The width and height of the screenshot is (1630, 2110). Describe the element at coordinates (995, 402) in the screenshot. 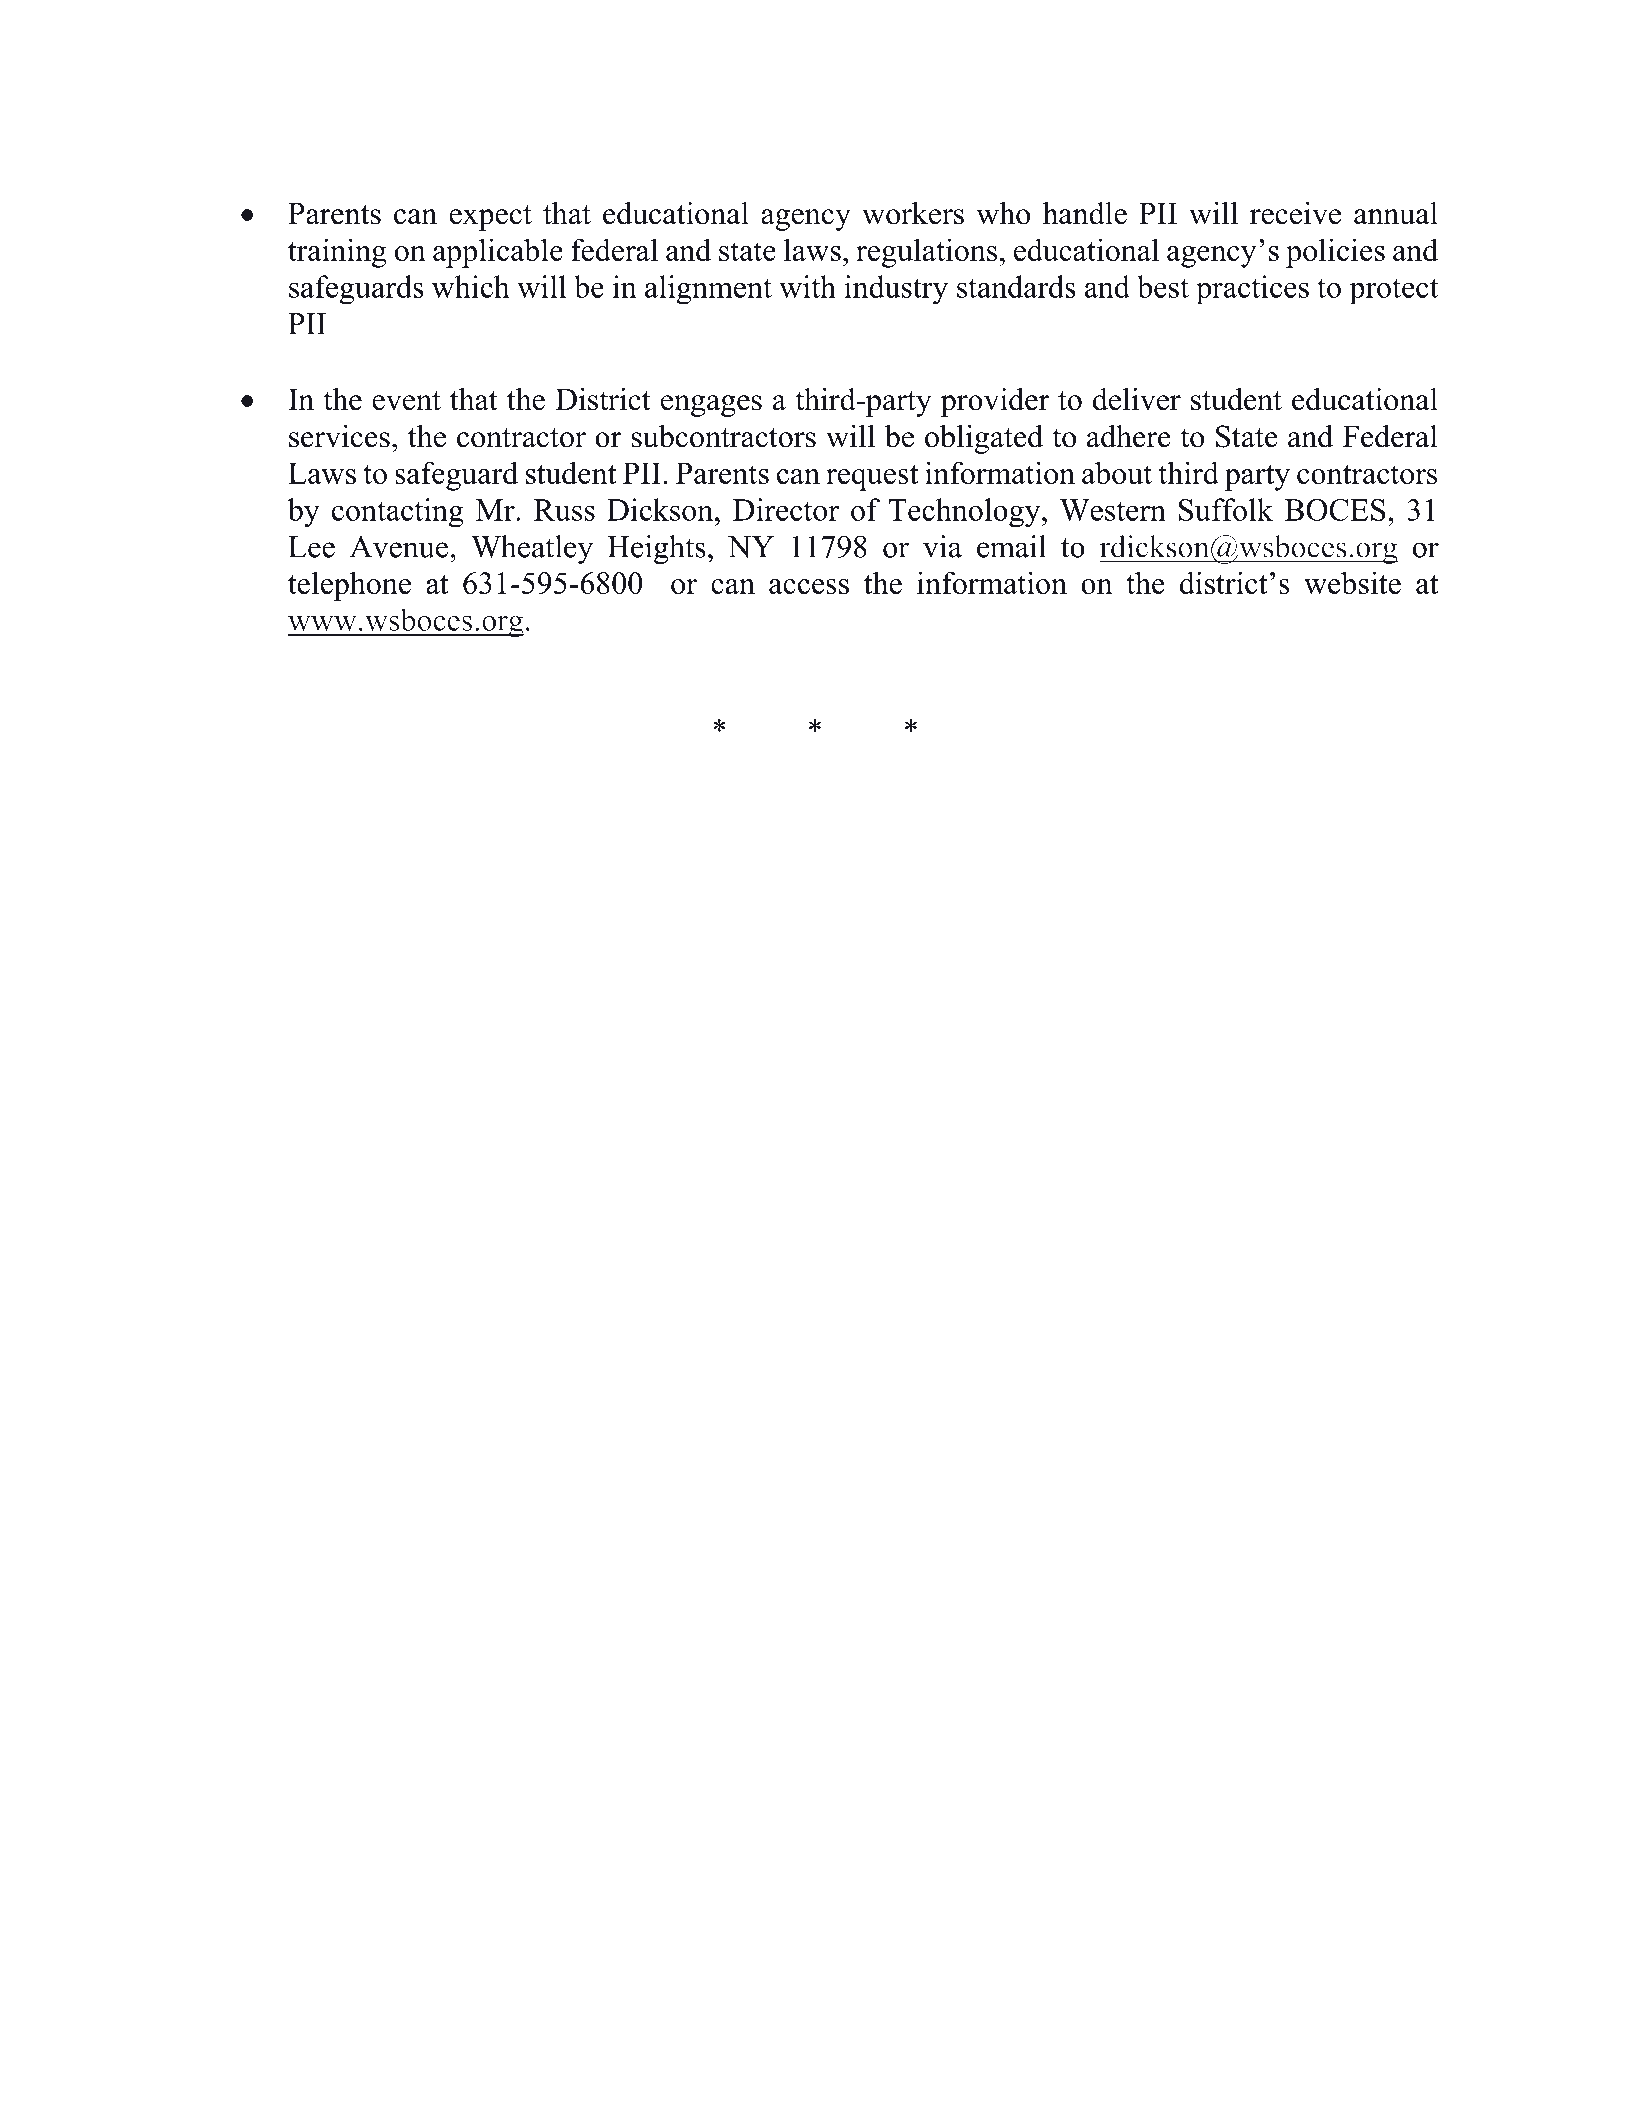

I see `provider` at that location.
